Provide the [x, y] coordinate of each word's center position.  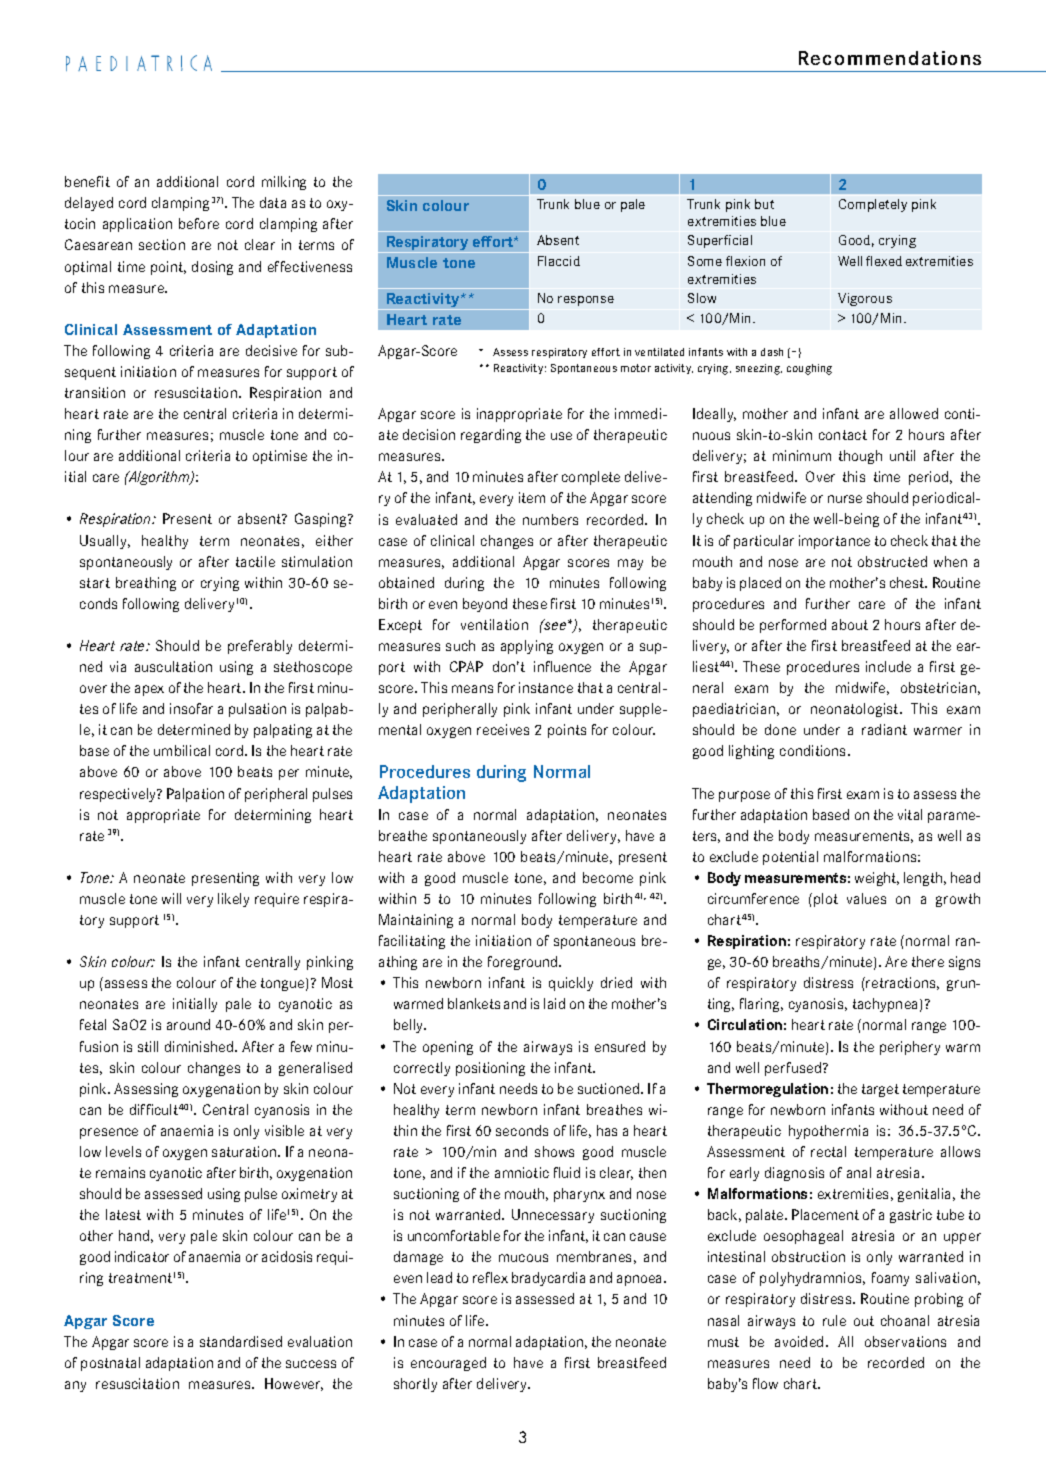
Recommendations [890, 58]
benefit [87, 181]
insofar [191, 708]
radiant [884, 729]
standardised [241, 1341]
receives [503, 729]
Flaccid [559, 261]
